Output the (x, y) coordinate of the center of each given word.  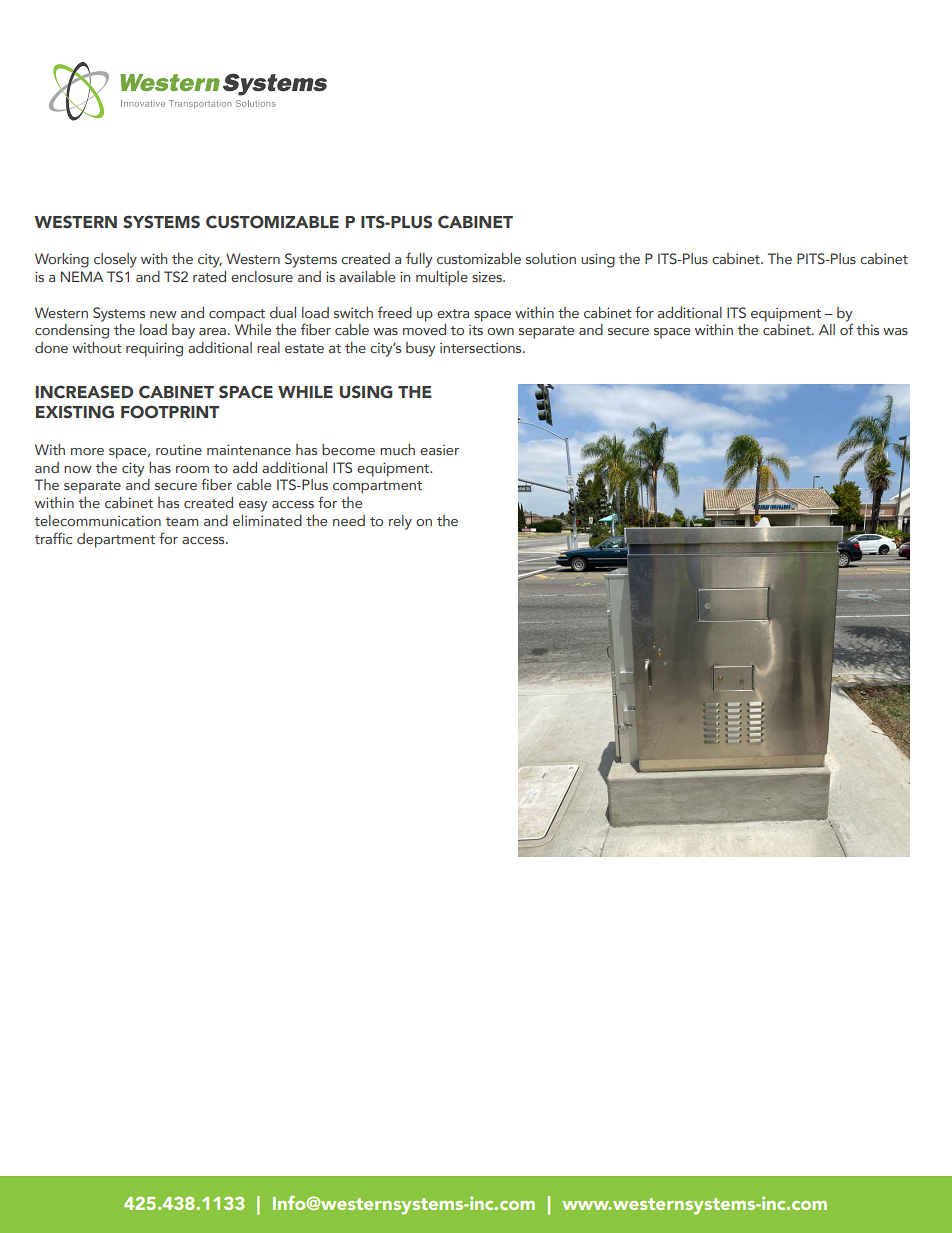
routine (179, 449)
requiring (154, 349)
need (349, 520)
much (397, 449)
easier (439, 449)
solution (551, 258)
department (116, 540)
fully (419, 260)
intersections (482, 347)
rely (400, 522)
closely (115, 260)
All (827, 329)
